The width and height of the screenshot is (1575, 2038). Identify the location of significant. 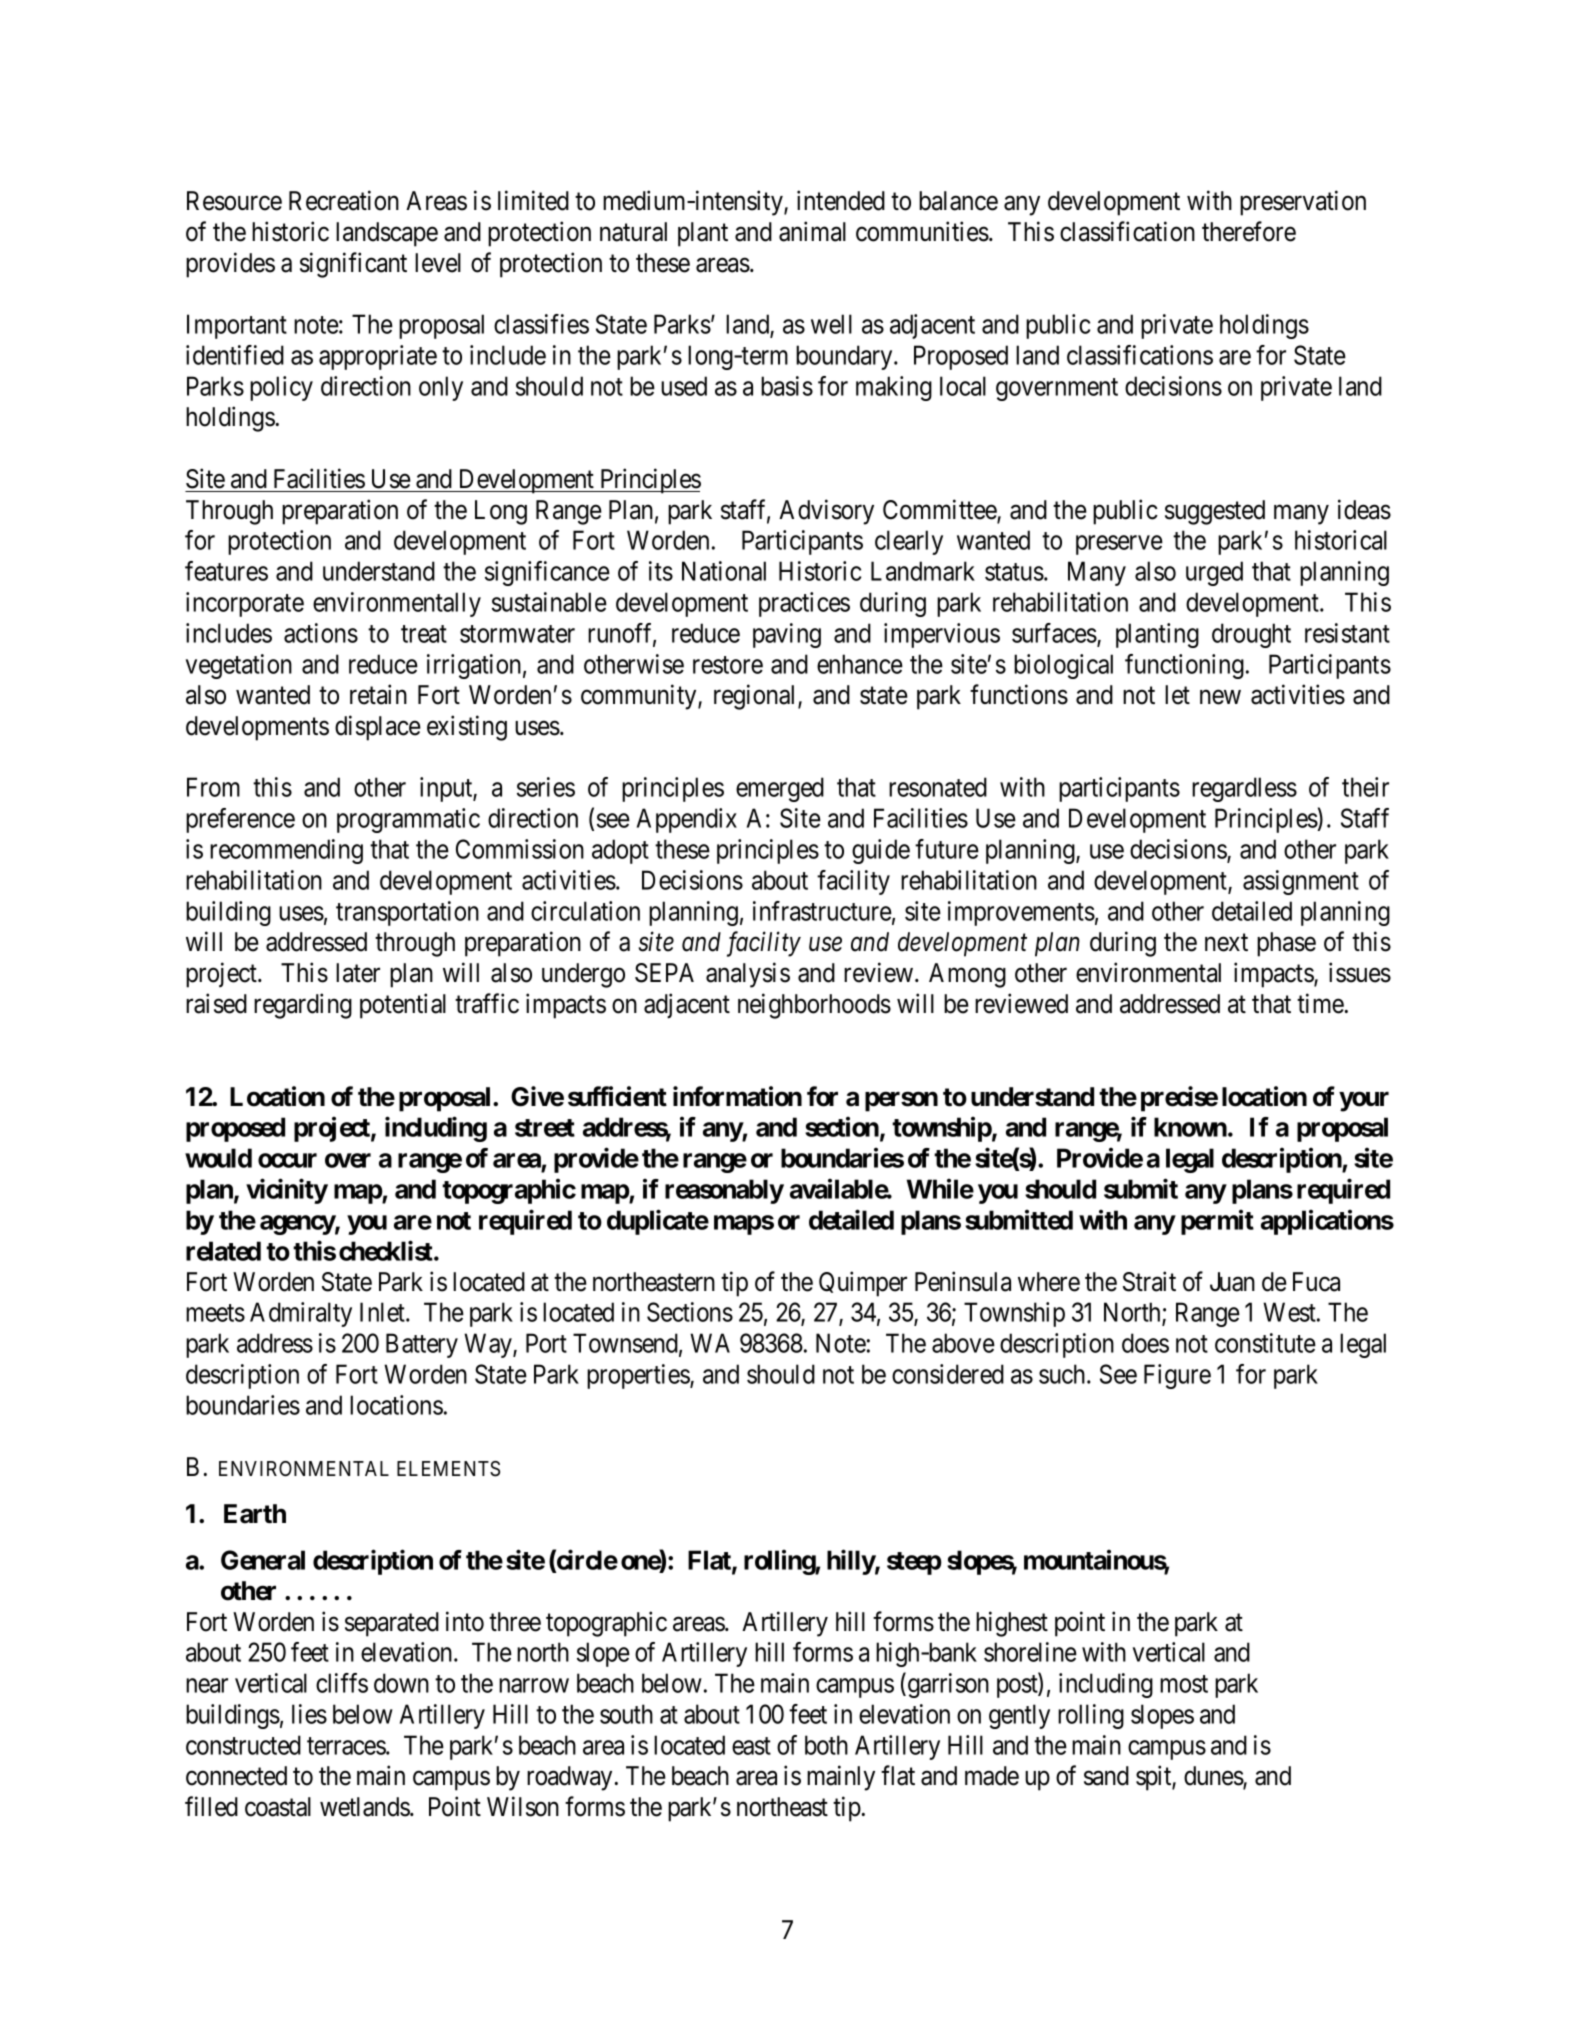
(353, 265).
